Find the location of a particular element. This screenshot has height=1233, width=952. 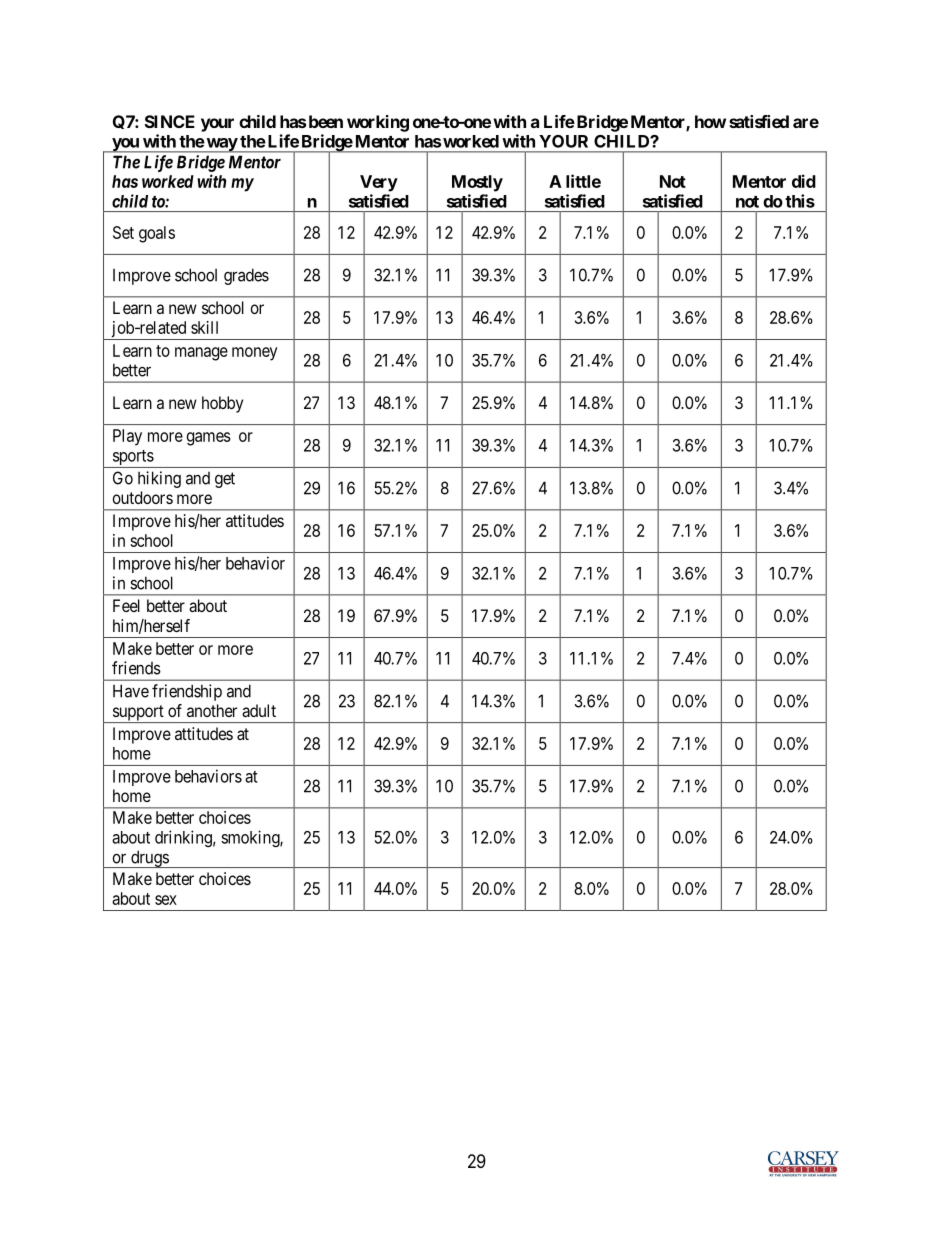

sex is located at coordinates (166, 900).
